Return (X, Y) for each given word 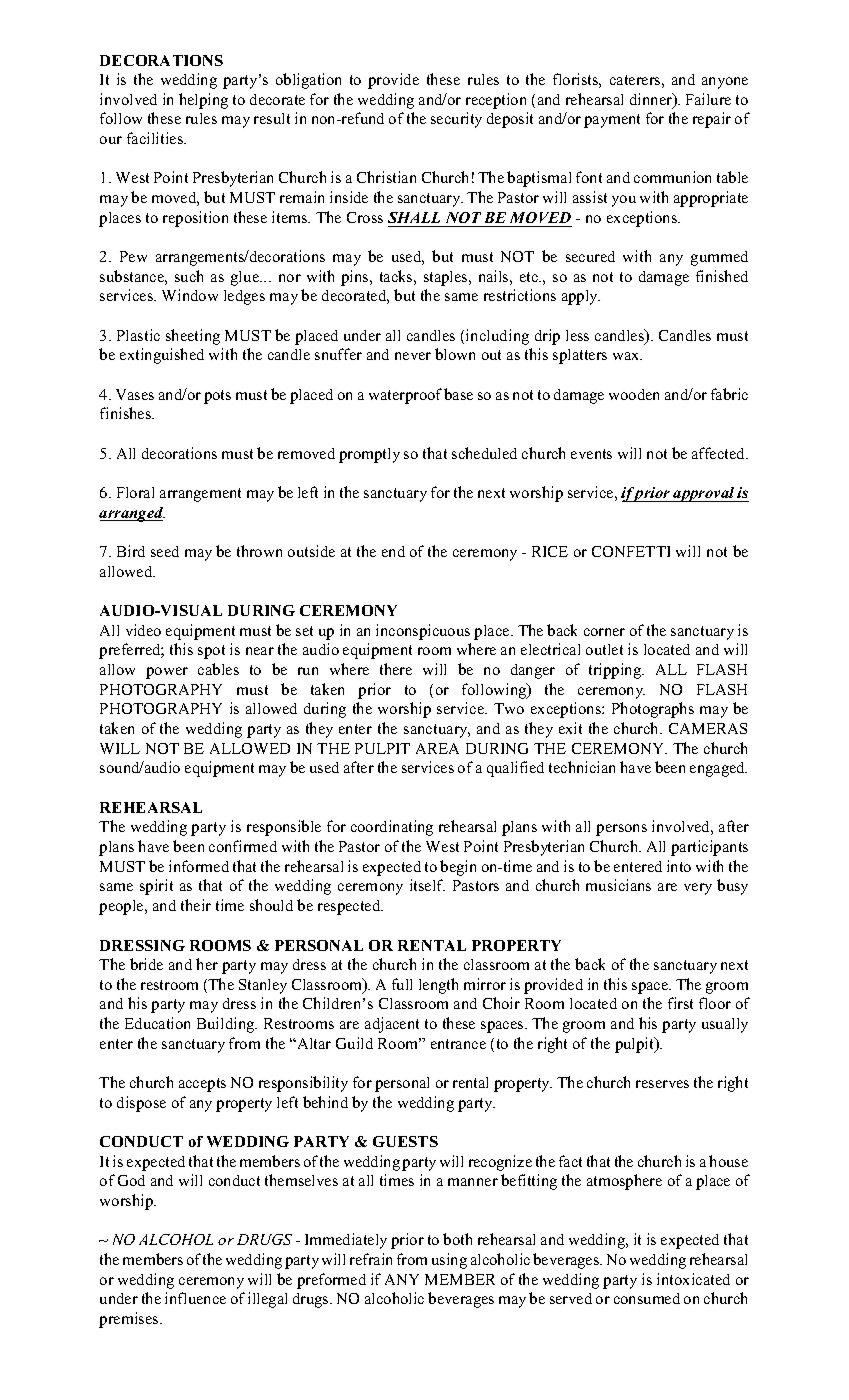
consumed (647, 1298)
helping (203, 101)
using (449, 1261)
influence (195, 1298)
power (167, 673)
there (396, 669)
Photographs (653, 710)
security (456, 120)
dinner (652, 100)
